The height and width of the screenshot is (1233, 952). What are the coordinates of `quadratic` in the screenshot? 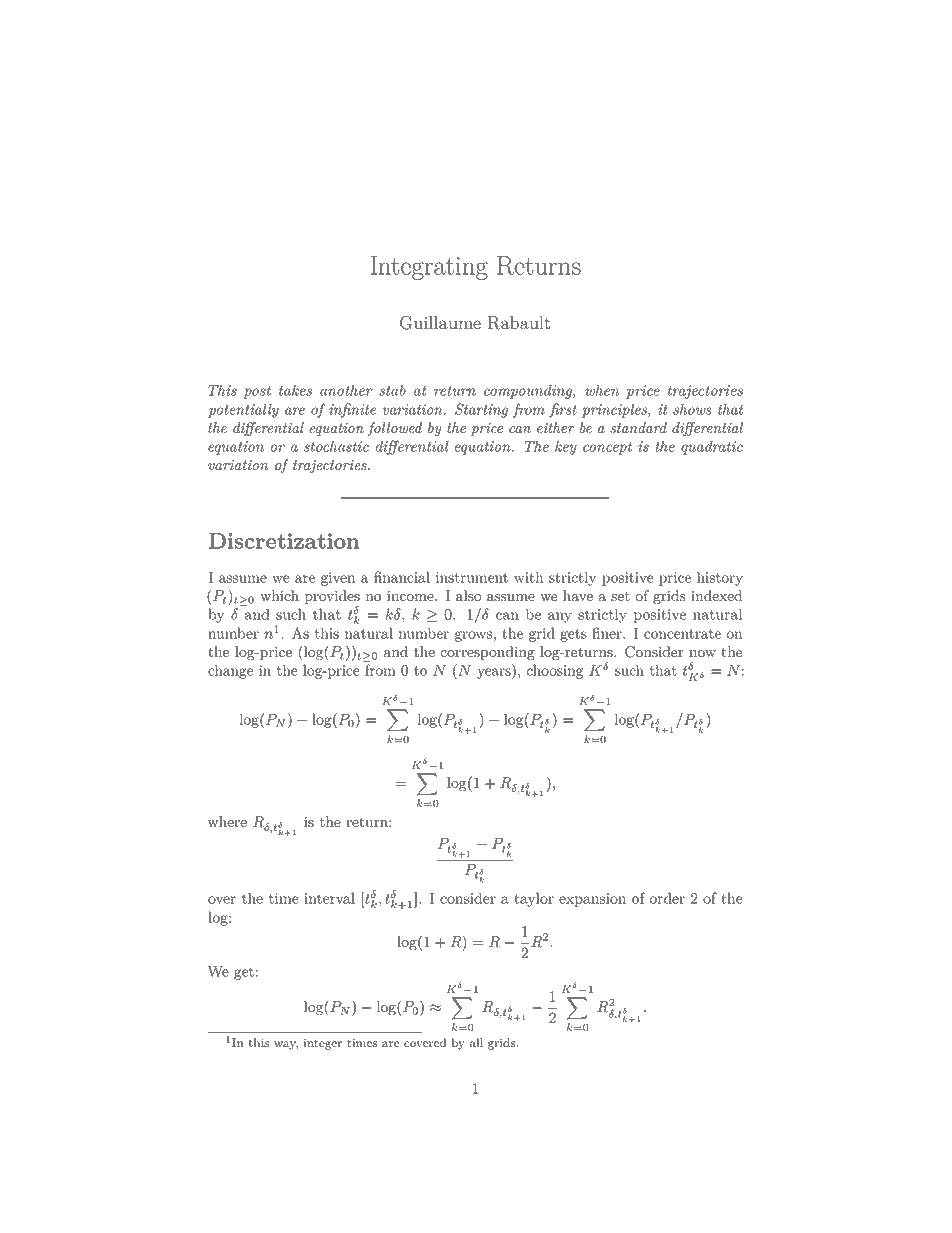 It's located at (712, 447).
